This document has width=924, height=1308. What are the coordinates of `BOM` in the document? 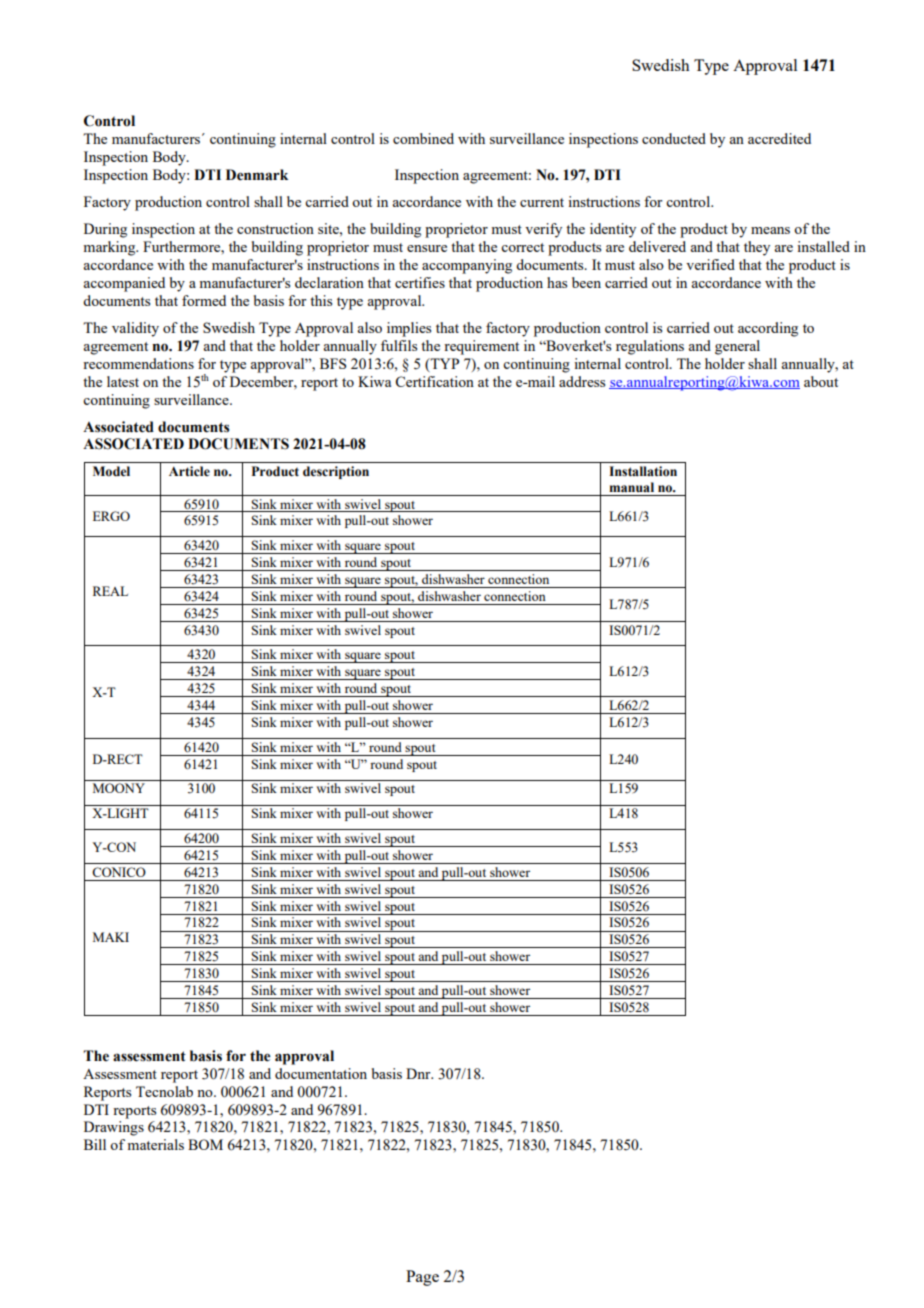 It's located at (205, 1144).
